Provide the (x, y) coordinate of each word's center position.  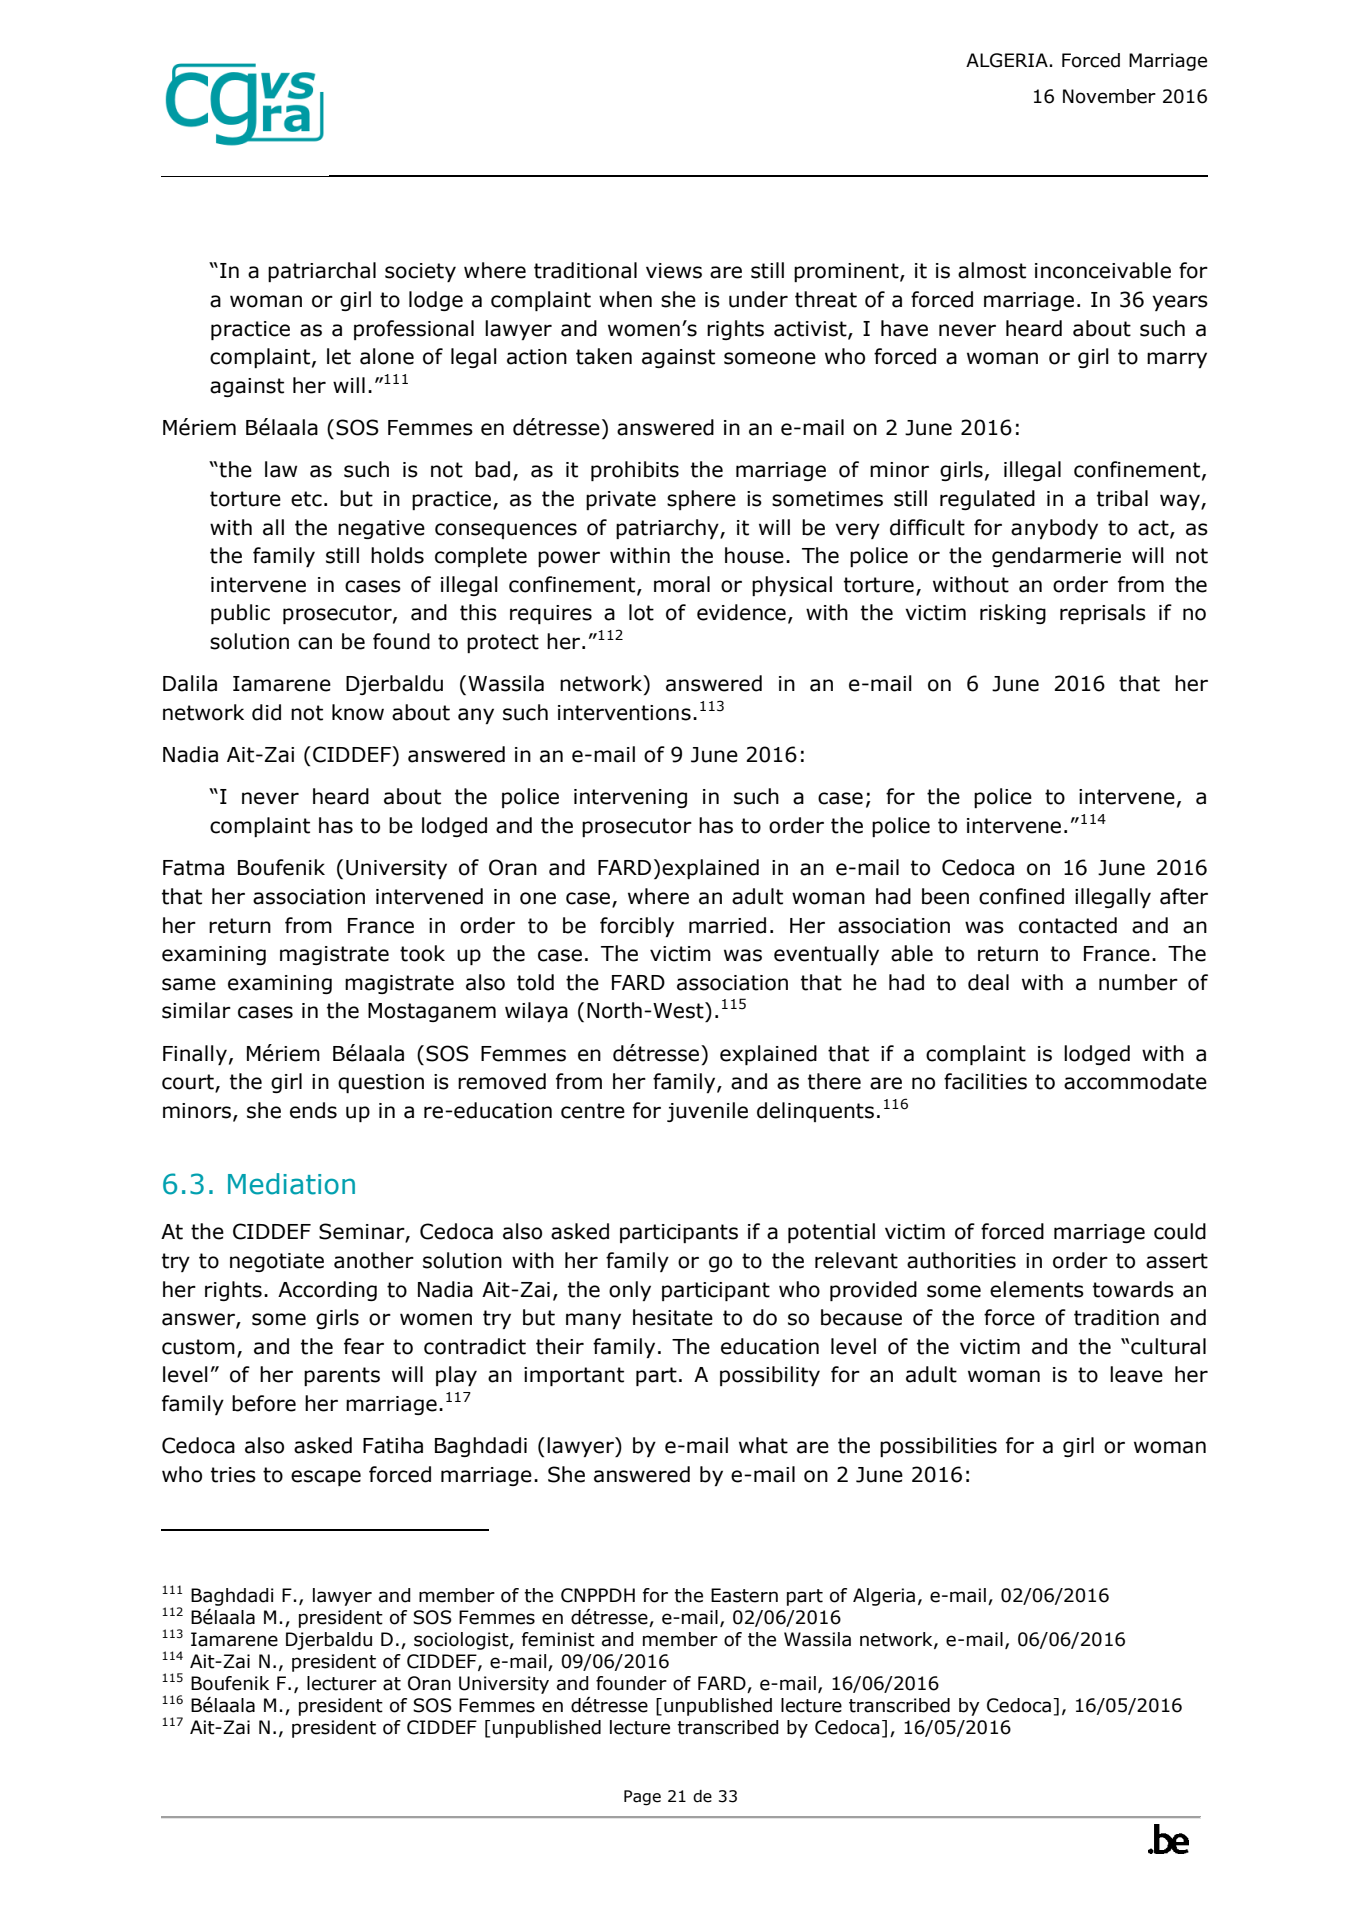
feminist (558, 1639)
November (1109, 96)
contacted (1068, 925)
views (674, 271)
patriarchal (322, 272)
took (422, 953)
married (727, 925)
